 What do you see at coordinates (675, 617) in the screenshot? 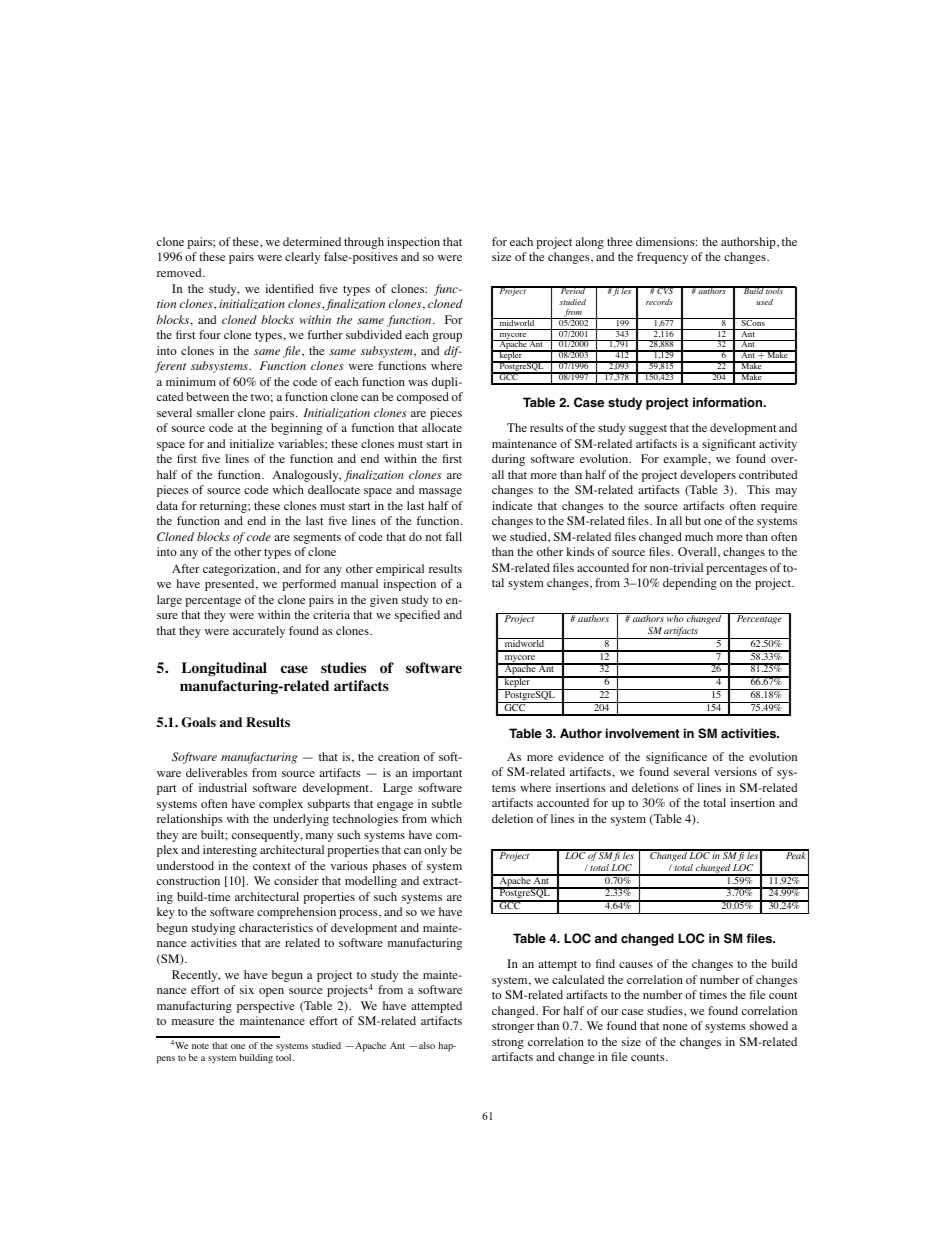
I see `who` at bounding box center [675, 617].
